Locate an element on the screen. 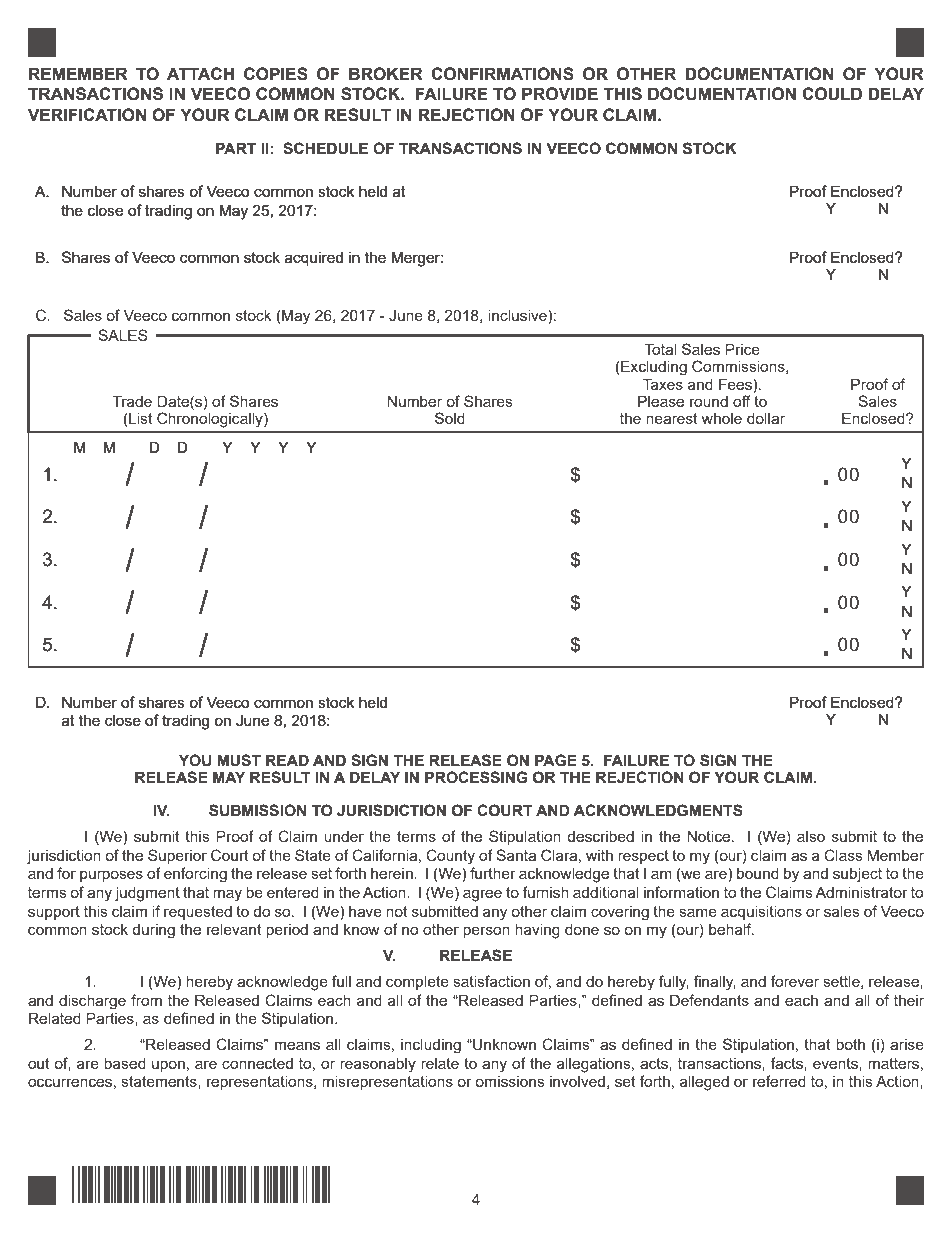 Image resolution: width=952 pixels, height=1233 pixels. COULD is located at coordinates (832, 94).
